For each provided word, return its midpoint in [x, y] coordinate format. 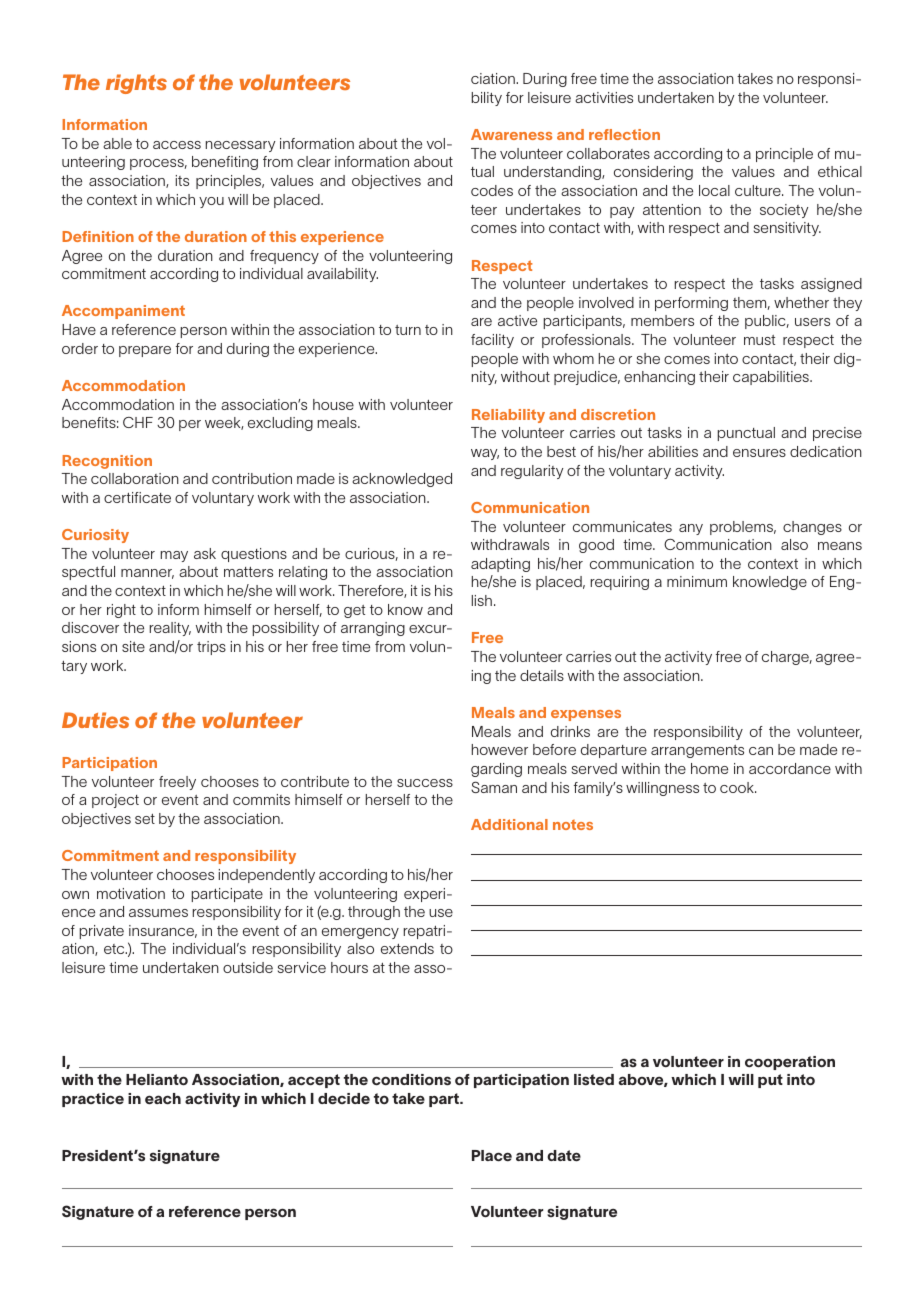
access [177, 145]
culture [759, 190]
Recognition [107, 462]
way [485, 454]
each [163, 1099]
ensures [759, 453]
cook [738, 787]
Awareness [511, 134]
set [145, 819]
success [425, 783]
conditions [411, 1080]
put [770, 1081]
